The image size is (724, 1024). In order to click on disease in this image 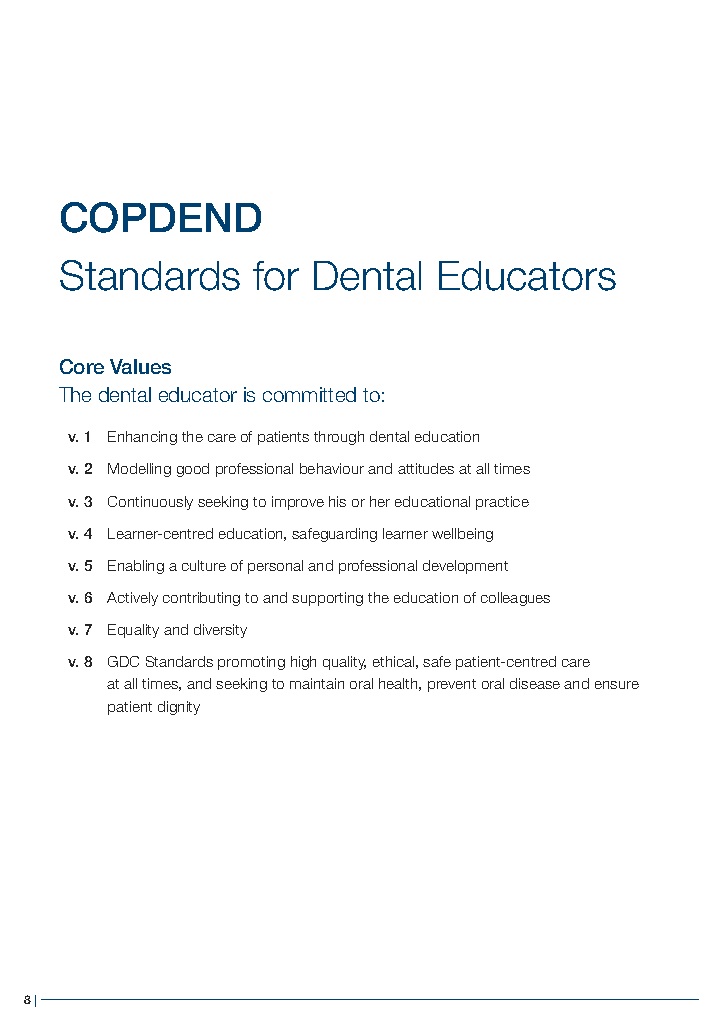, I will do `click(535, 683)`.
